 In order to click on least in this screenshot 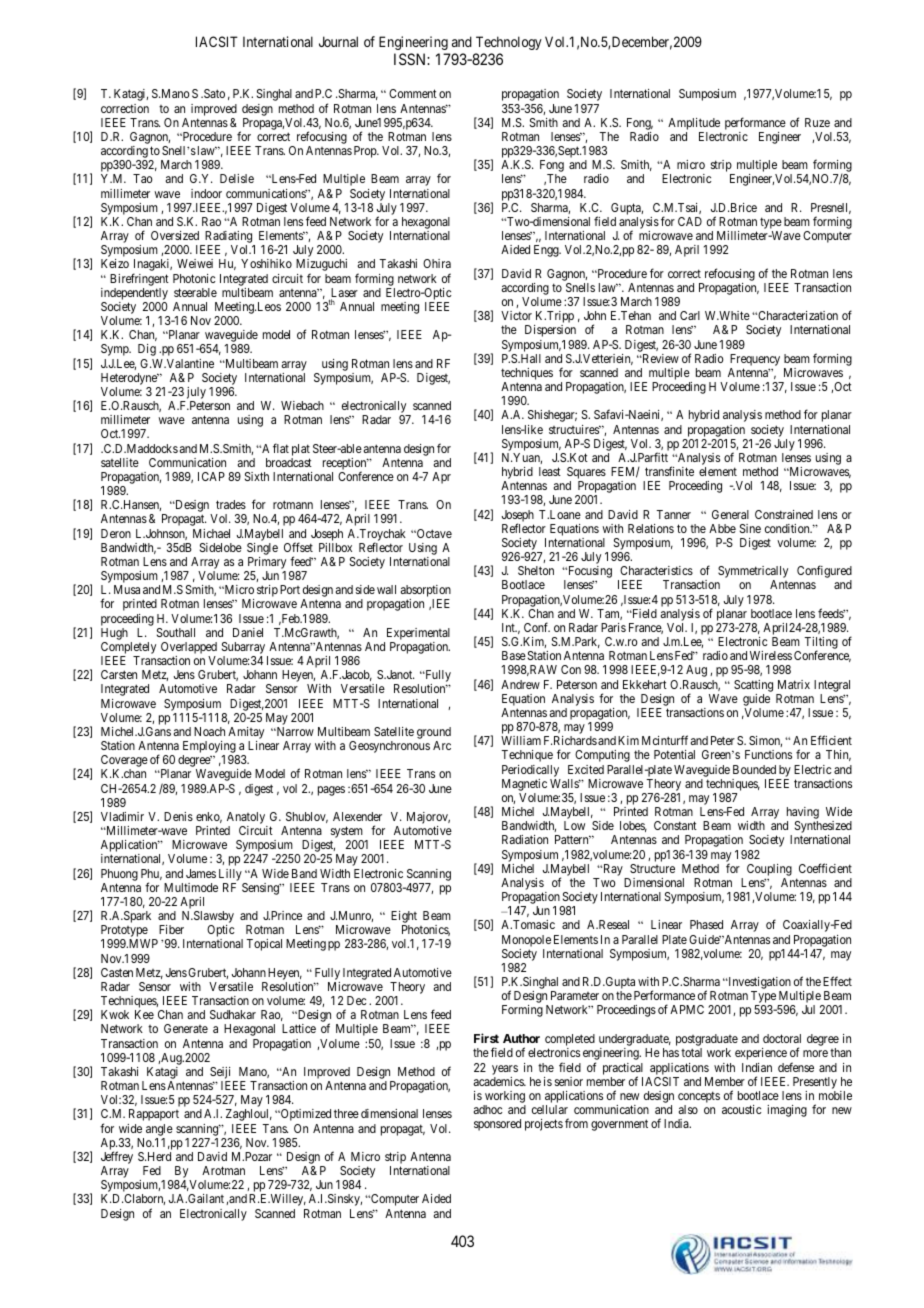, I will do `click(550, 471)`.
